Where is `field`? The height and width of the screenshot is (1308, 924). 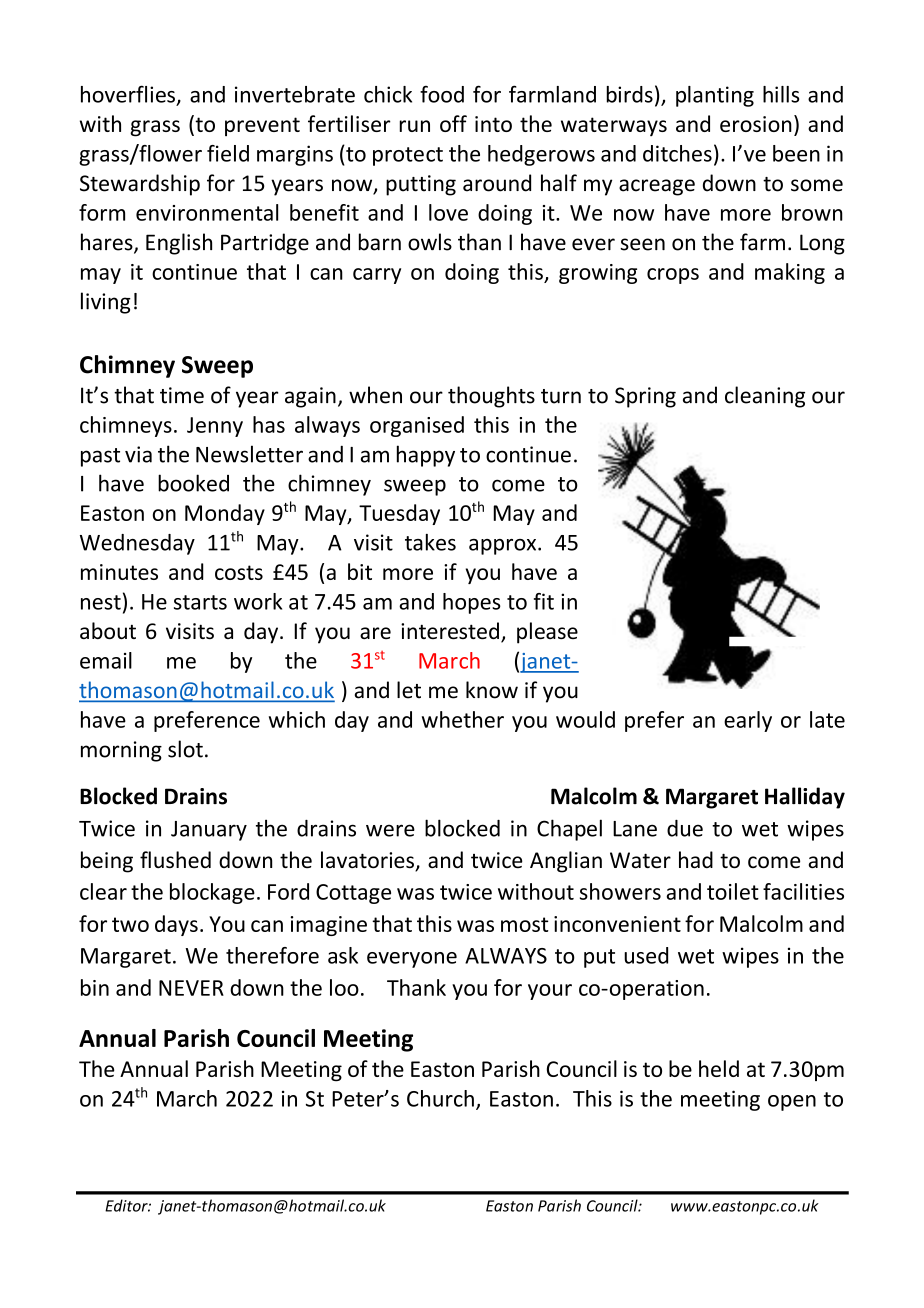 field is located at coordinates (228, 153).
